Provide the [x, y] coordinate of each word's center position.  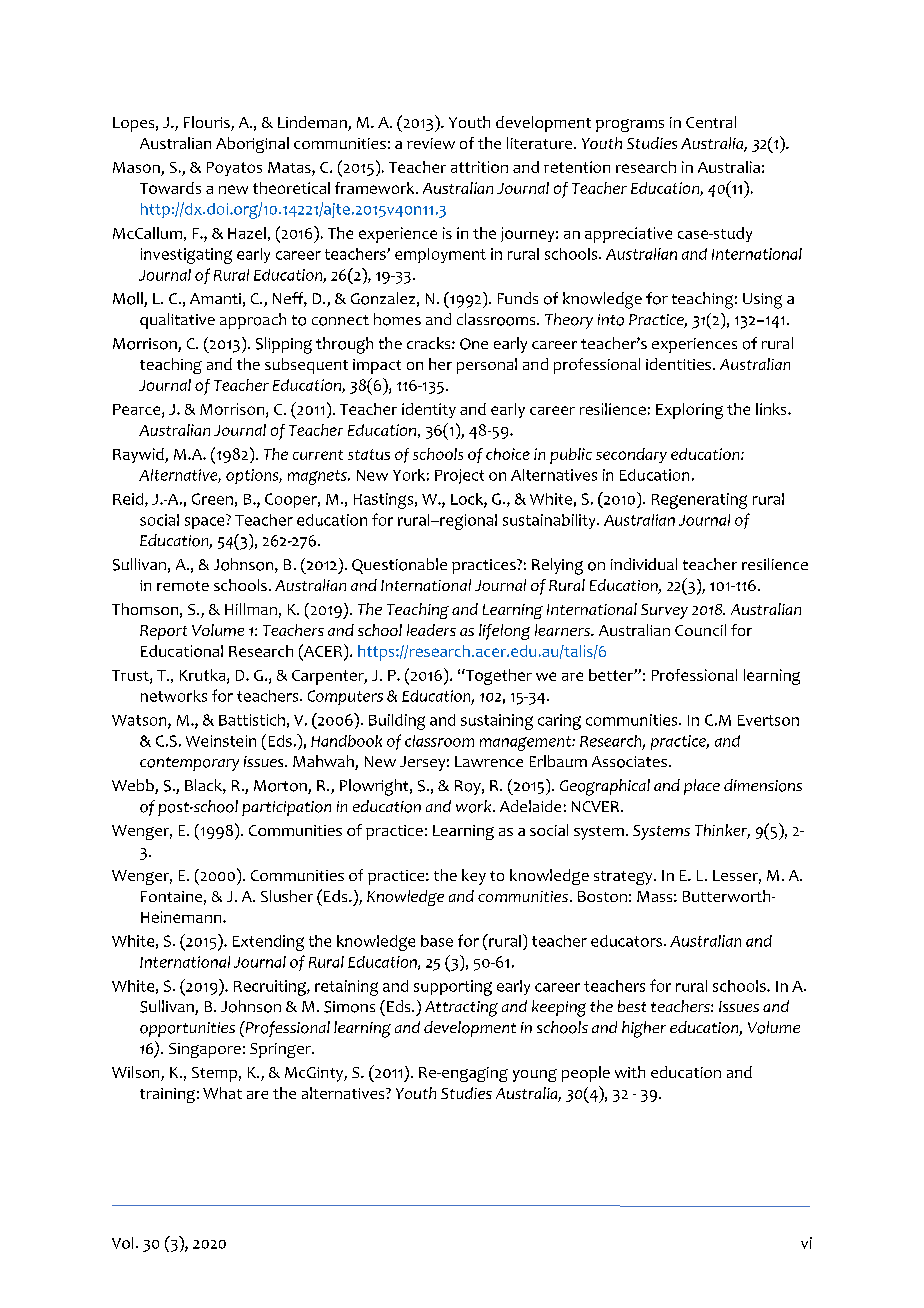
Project [459, 476]
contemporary [189, 764]
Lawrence [489, 761]
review [431, 143]
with [630, 1072]
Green [212, 499]
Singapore [205, 1050]
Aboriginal [252, 145]
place [702, 787]
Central [711, 122]
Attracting [461, 1009]
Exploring [689, 411]
